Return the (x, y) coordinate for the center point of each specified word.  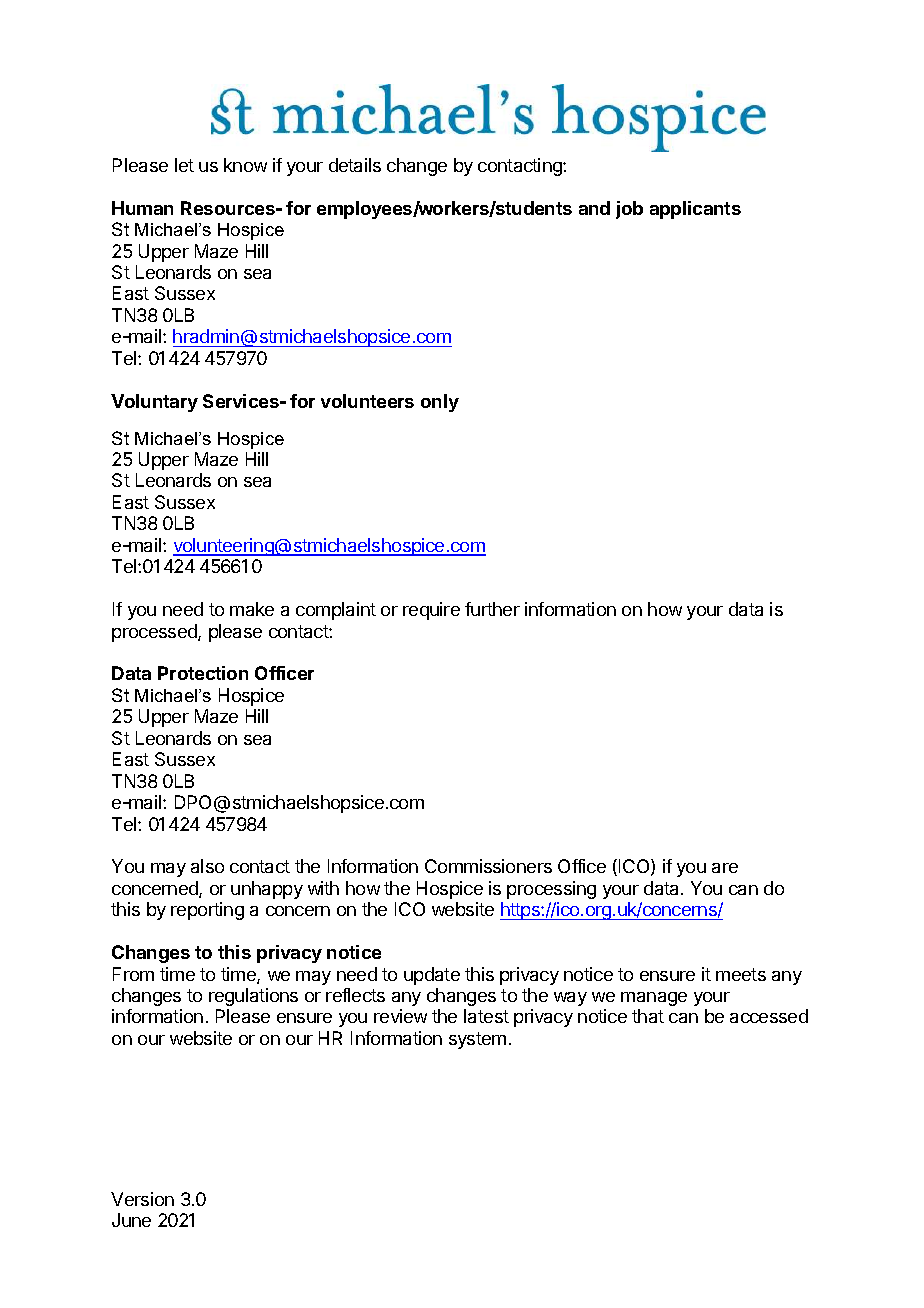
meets (741, 974)
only (440, 403)
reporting (207, 911)
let (184, 165)
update (432, 976)
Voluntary (154, 403)
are (725, 868)
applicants (695, 210)
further (492, 609)
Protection (203, 673)
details (355, 165)
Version (142, 1199)
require (431, 611)
